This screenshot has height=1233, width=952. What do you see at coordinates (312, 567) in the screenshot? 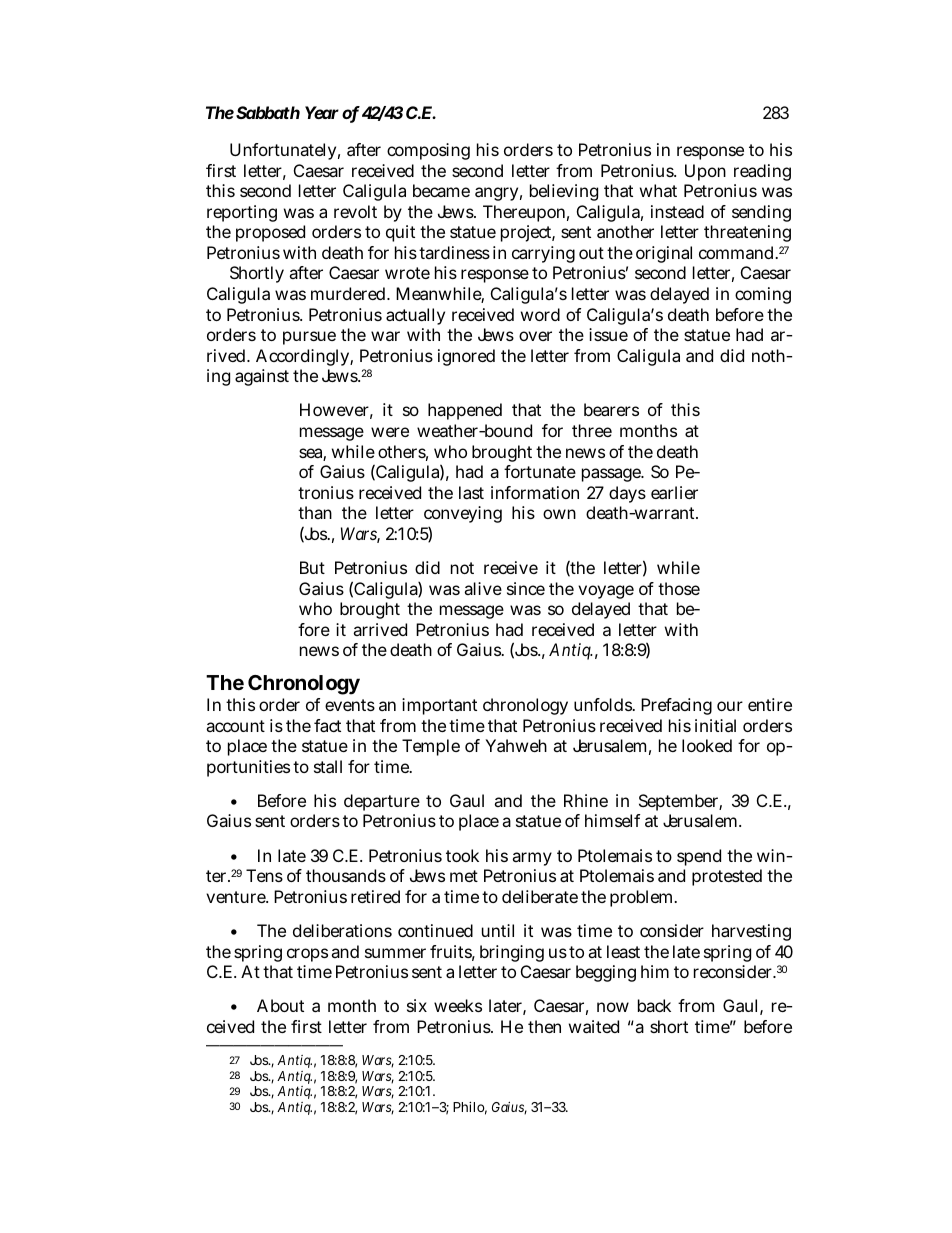
I see `But` at bounding box center [312, 567].
